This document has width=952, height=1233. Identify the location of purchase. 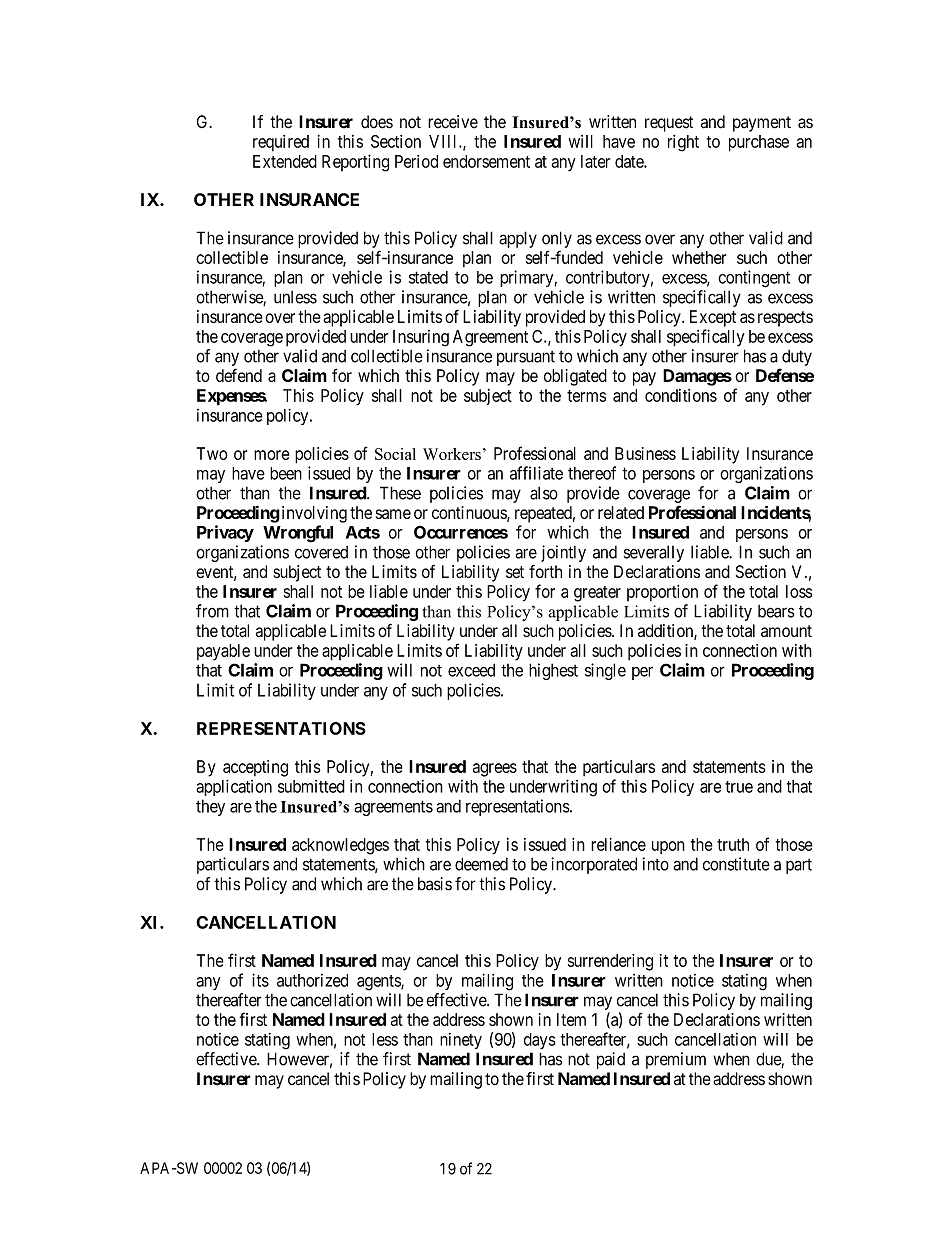
(759, 143).
